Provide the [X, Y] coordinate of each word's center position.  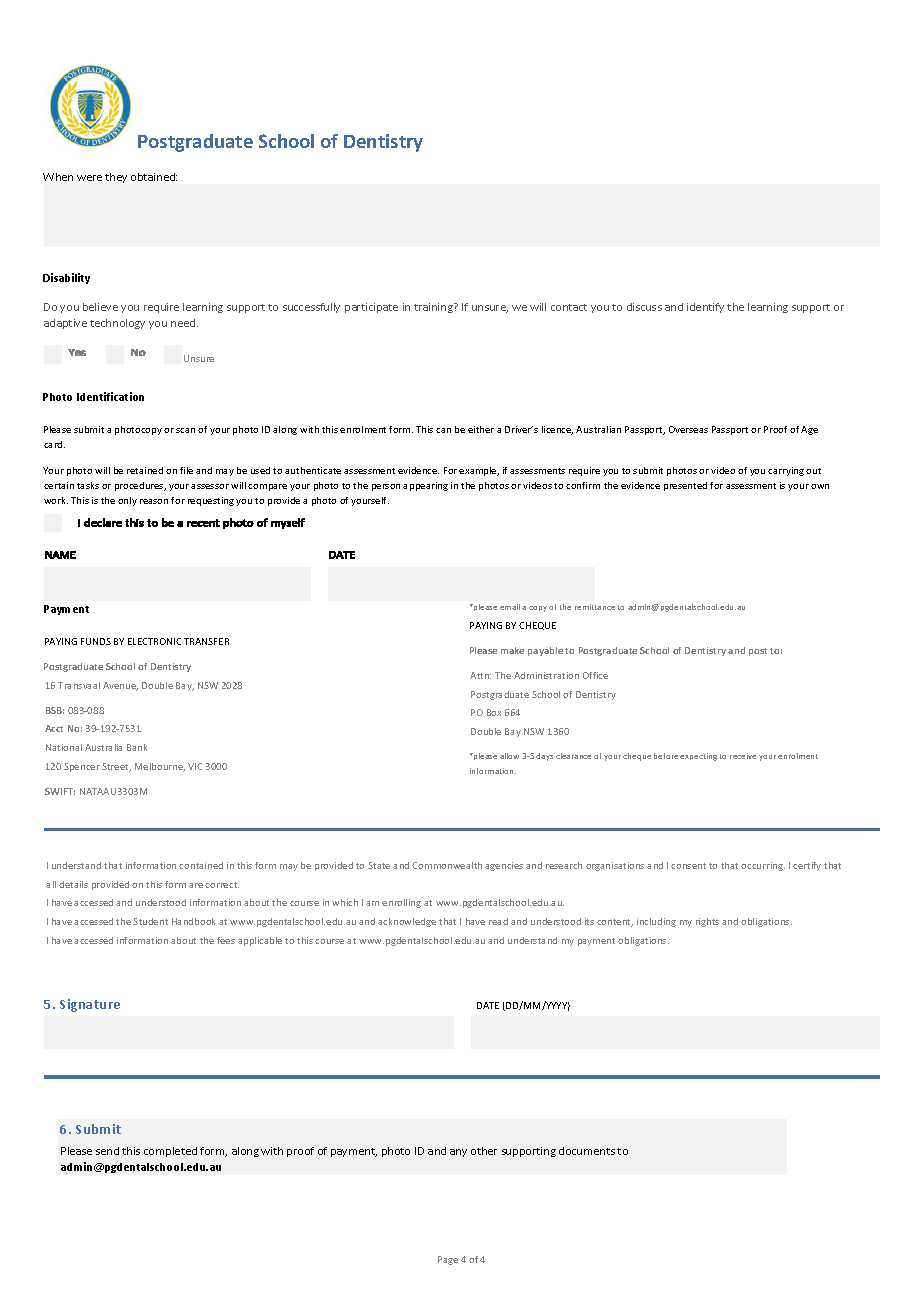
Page [448, 1260]
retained [145, 470]
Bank [137, 747]
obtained [154, 177]
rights [707, 922]
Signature [90, 1005]
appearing [425, 486]
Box [494, 712]
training [434, 308]
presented [685, 486]
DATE [488, 1005]
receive [743, 756]
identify [705, 308]
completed [170, 1152]
